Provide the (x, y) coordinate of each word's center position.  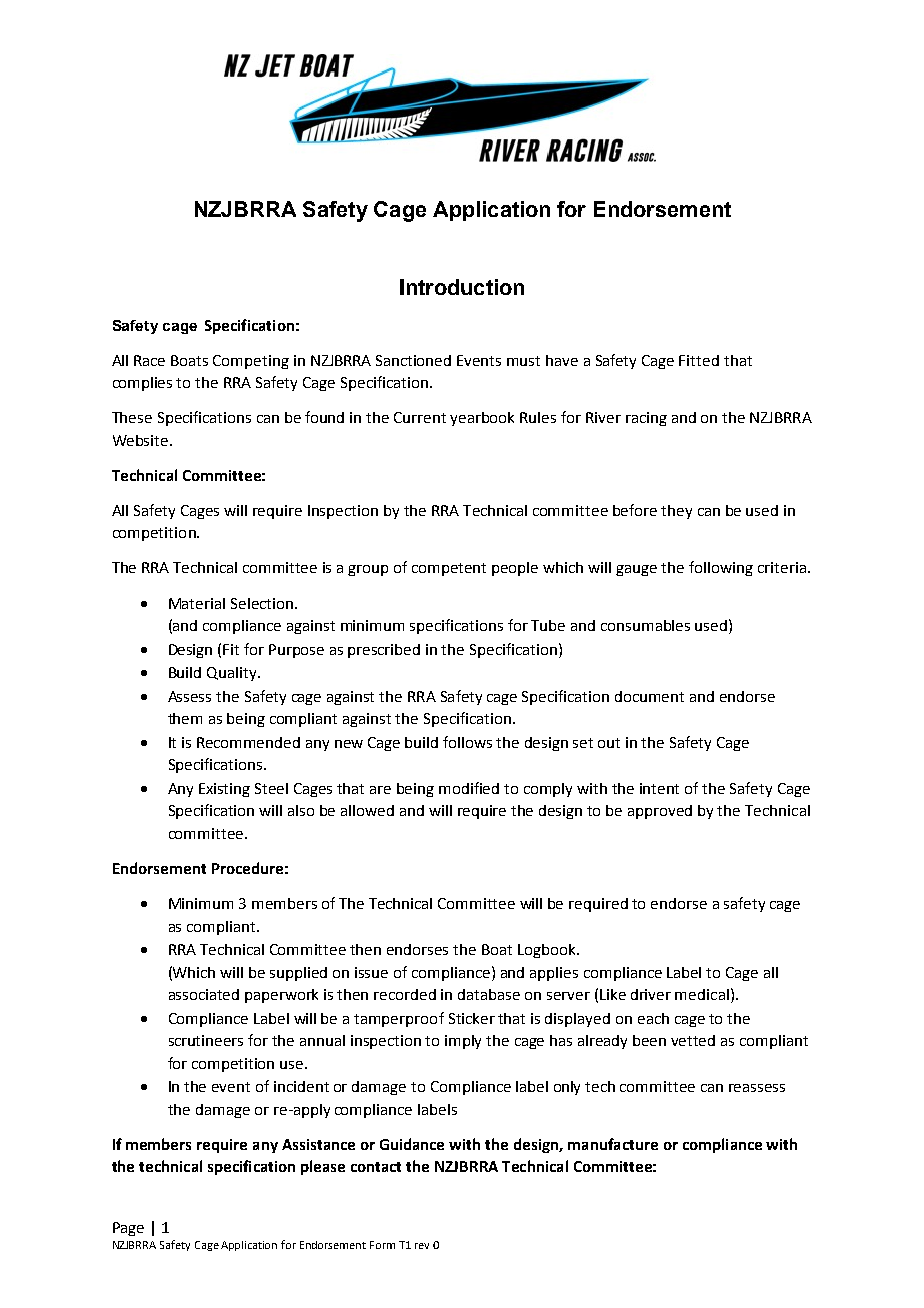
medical (702, 994)
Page (128, 1229)
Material (197, 603)
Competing (251, 362)
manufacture (613, 1144)
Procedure (247, 868)
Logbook (548, 951)
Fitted (699, 360)
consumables (645, 625)
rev (422, 1246)
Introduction (462, 287)
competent (449, 569)
